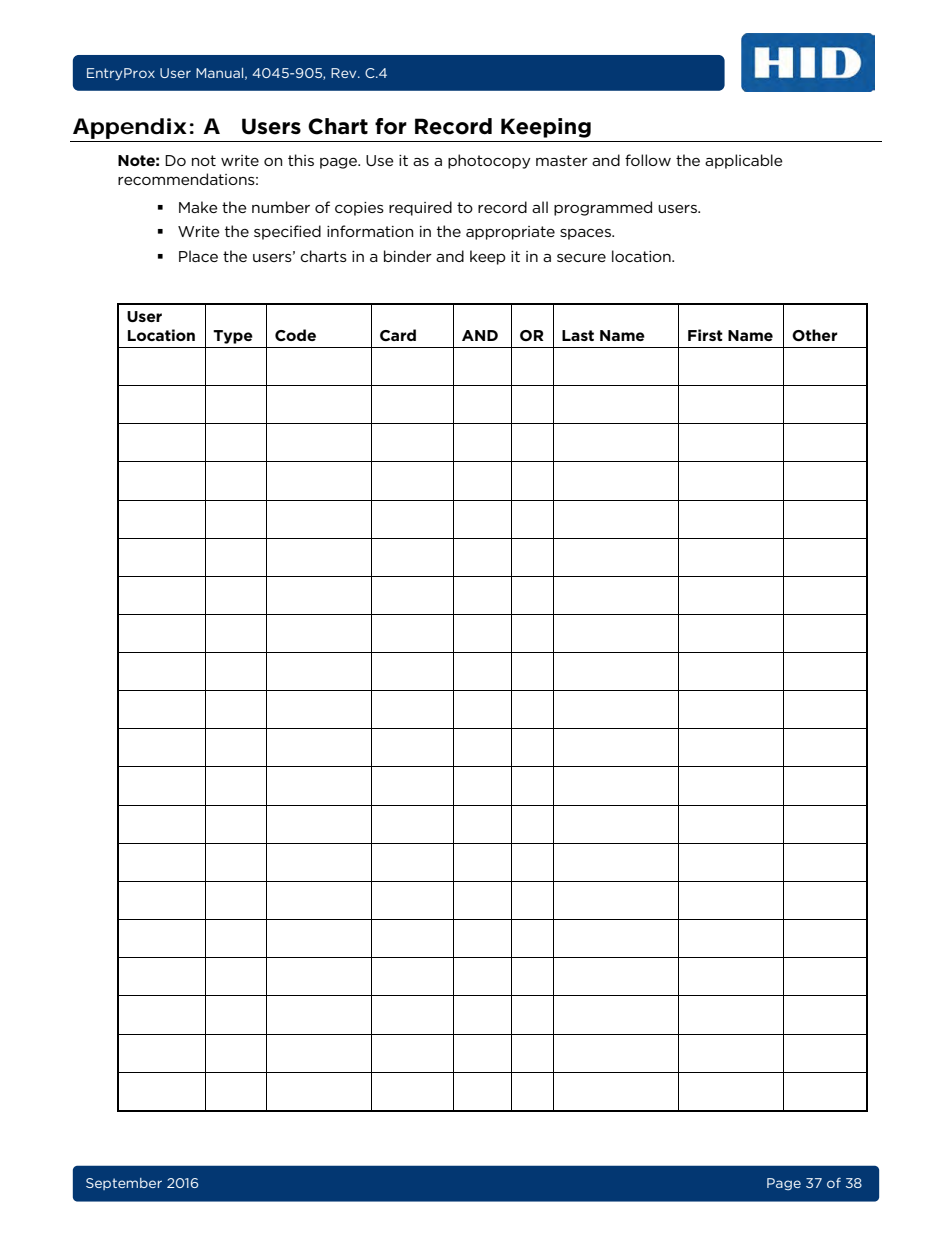 The width and height of the screenshot is (952, 1233). I want to click on Card, so click(398, 335).
